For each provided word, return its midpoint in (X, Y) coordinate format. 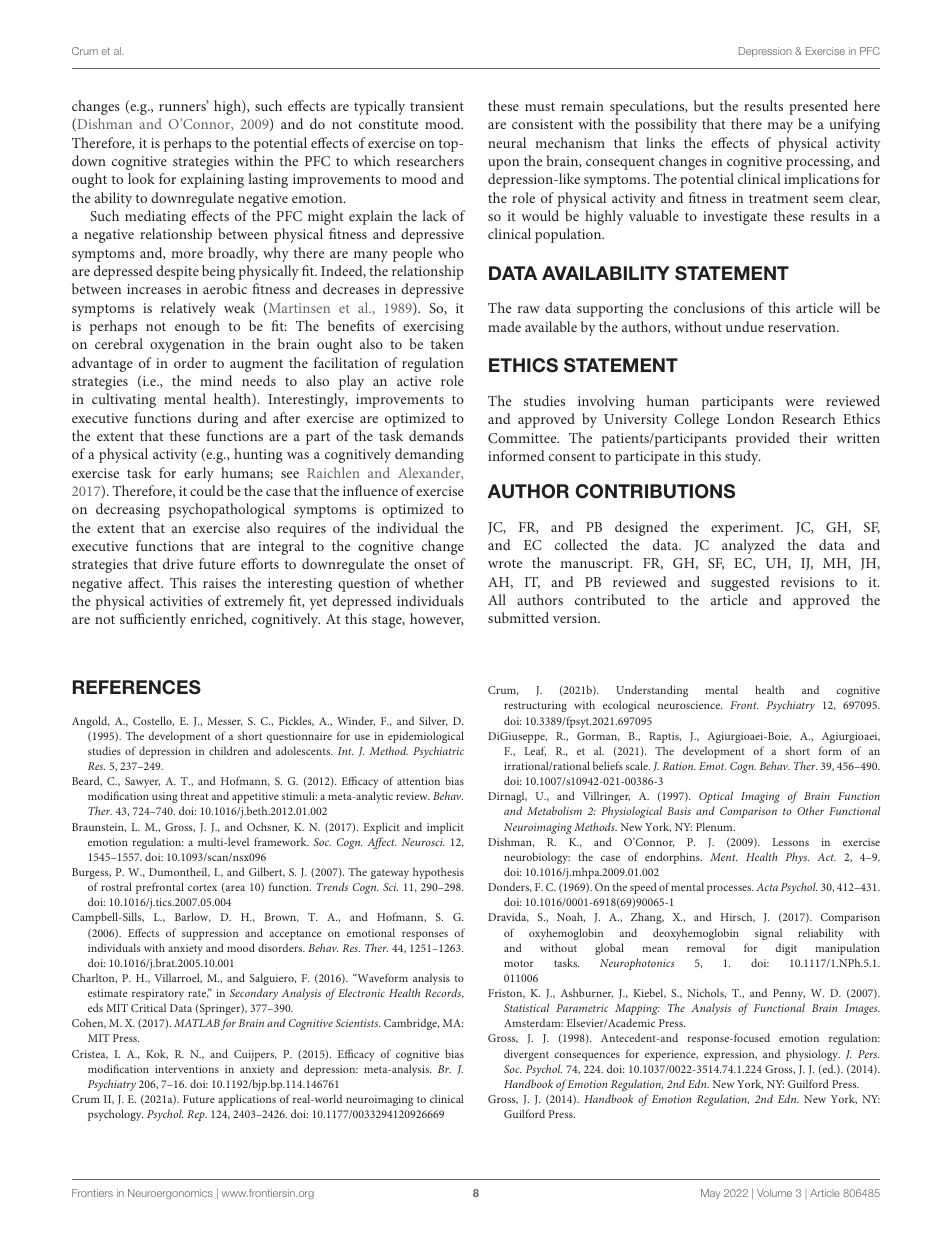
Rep (197, 1115)
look (141, 178)
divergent (526, 1055)
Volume (774, 1193)
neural (507, 142)
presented (818, 107)
